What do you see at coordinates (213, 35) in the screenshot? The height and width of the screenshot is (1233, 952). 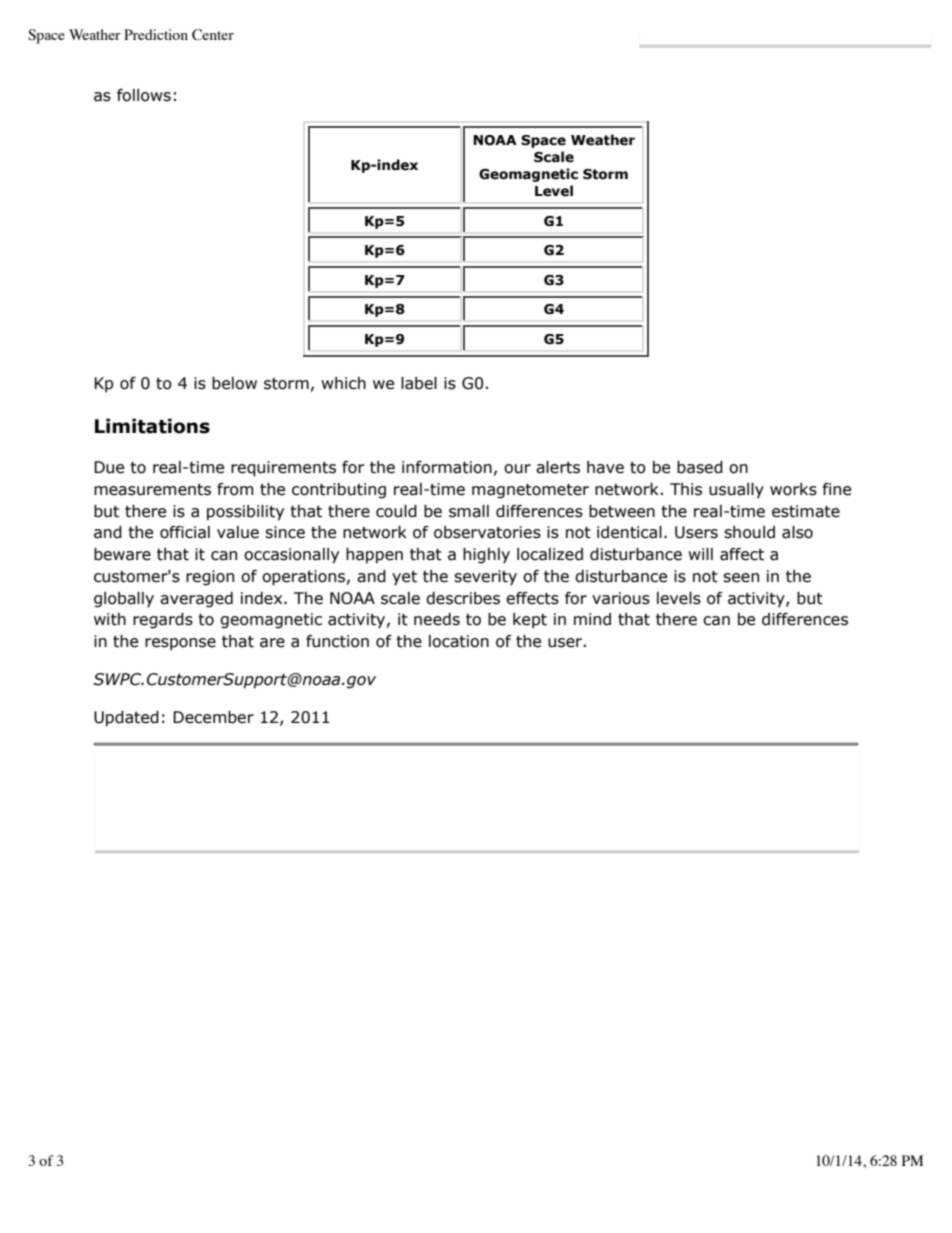 I see `Center` at bounding box center [213, 35].
